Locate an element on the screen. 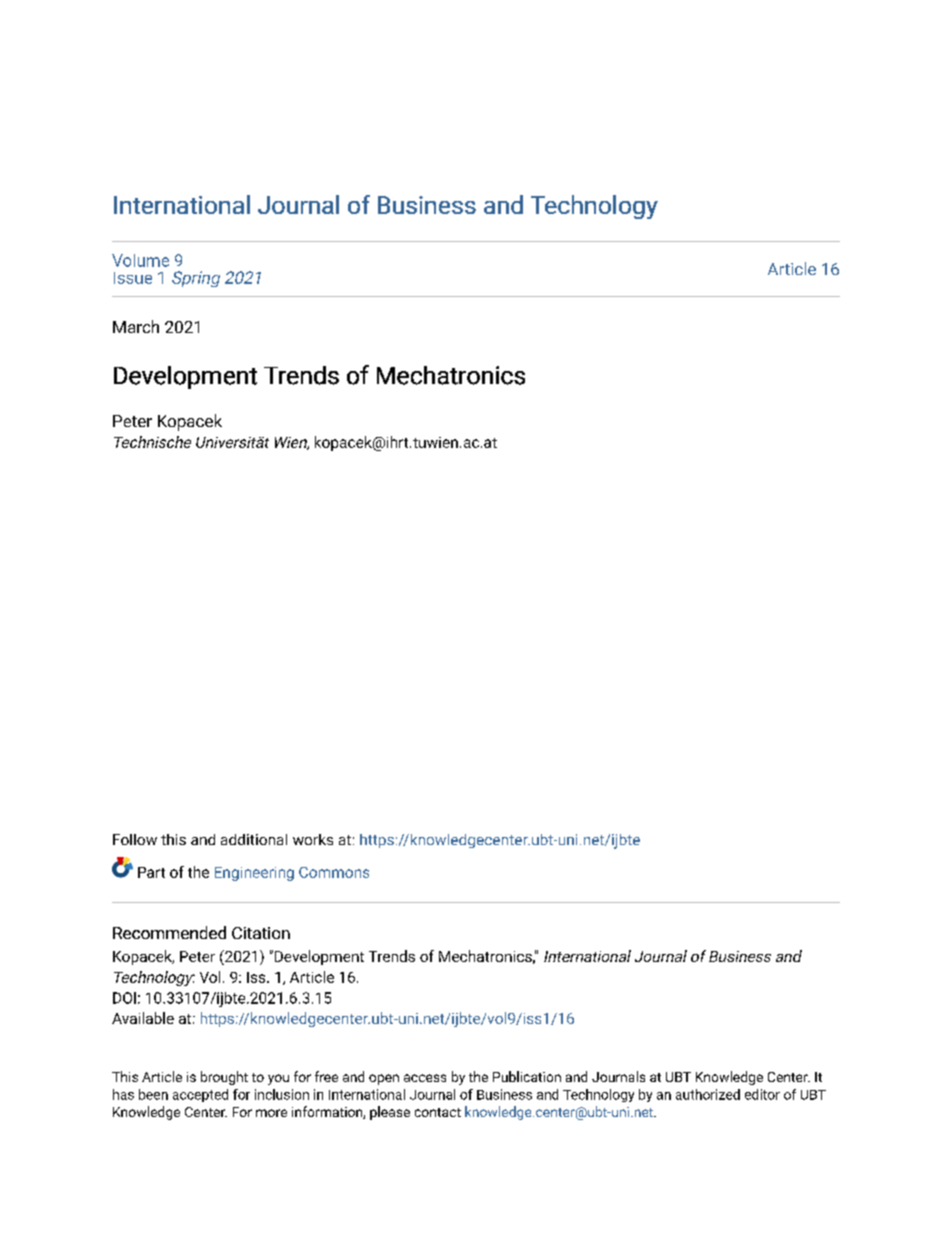 Image resolution: width=952 pixels, height=1233 pixels. accepted is located at coordinates (200, 1095).
